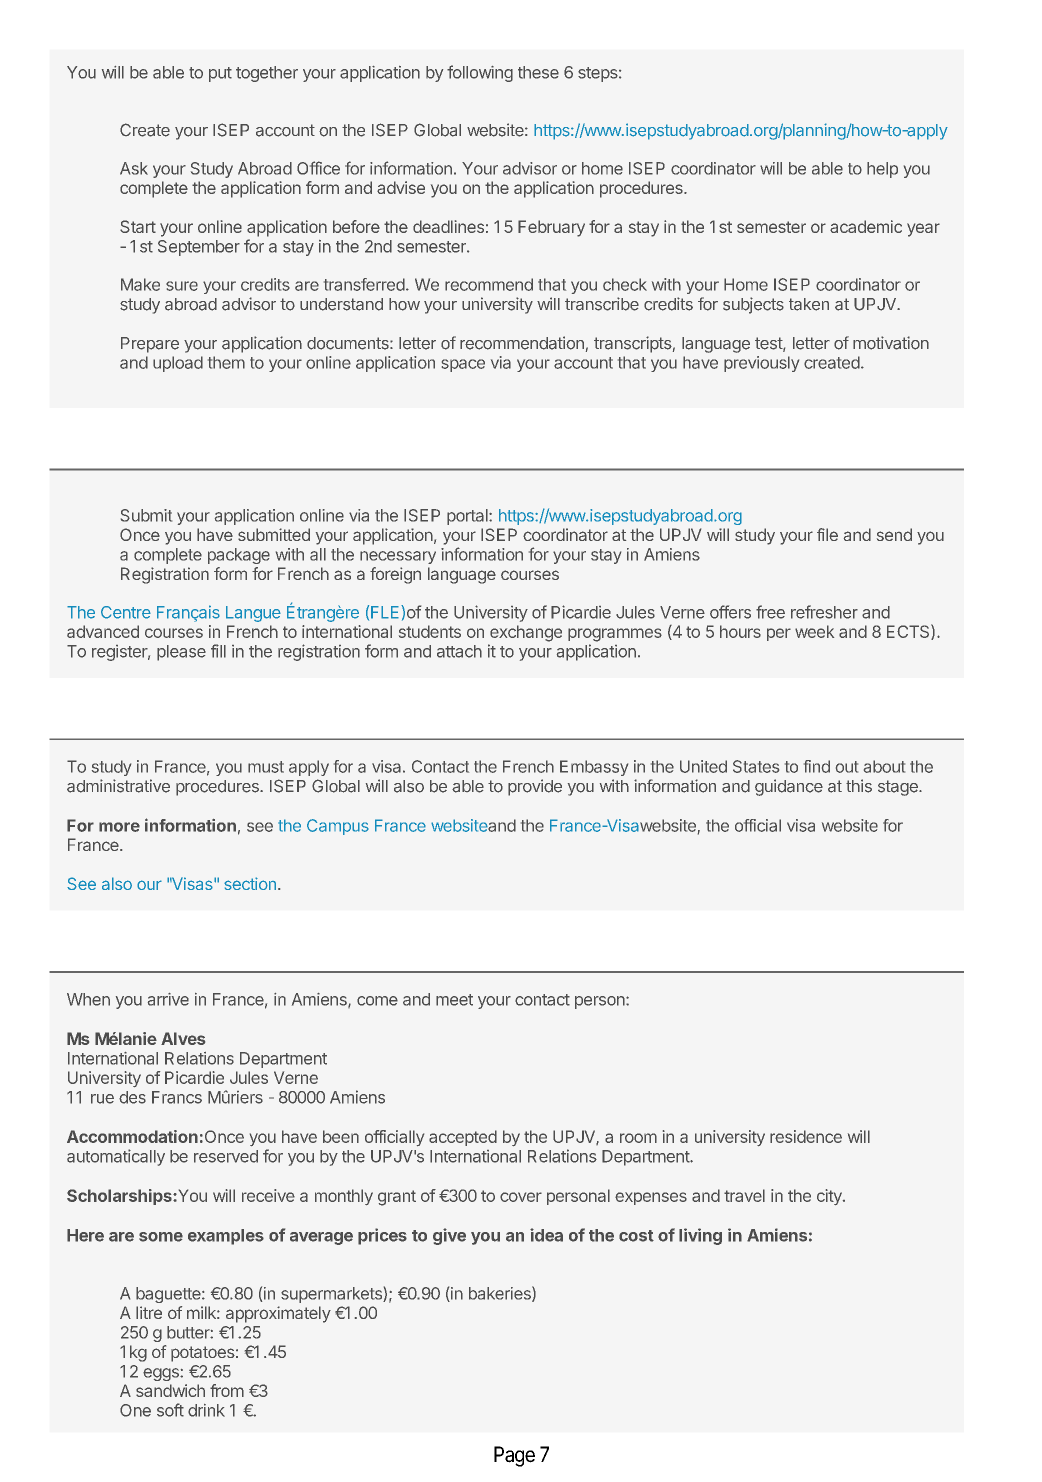  What do you see at coordinates (514, 1456) in the screenshot?
I see `Page` at bounding box center [514, 1456].
